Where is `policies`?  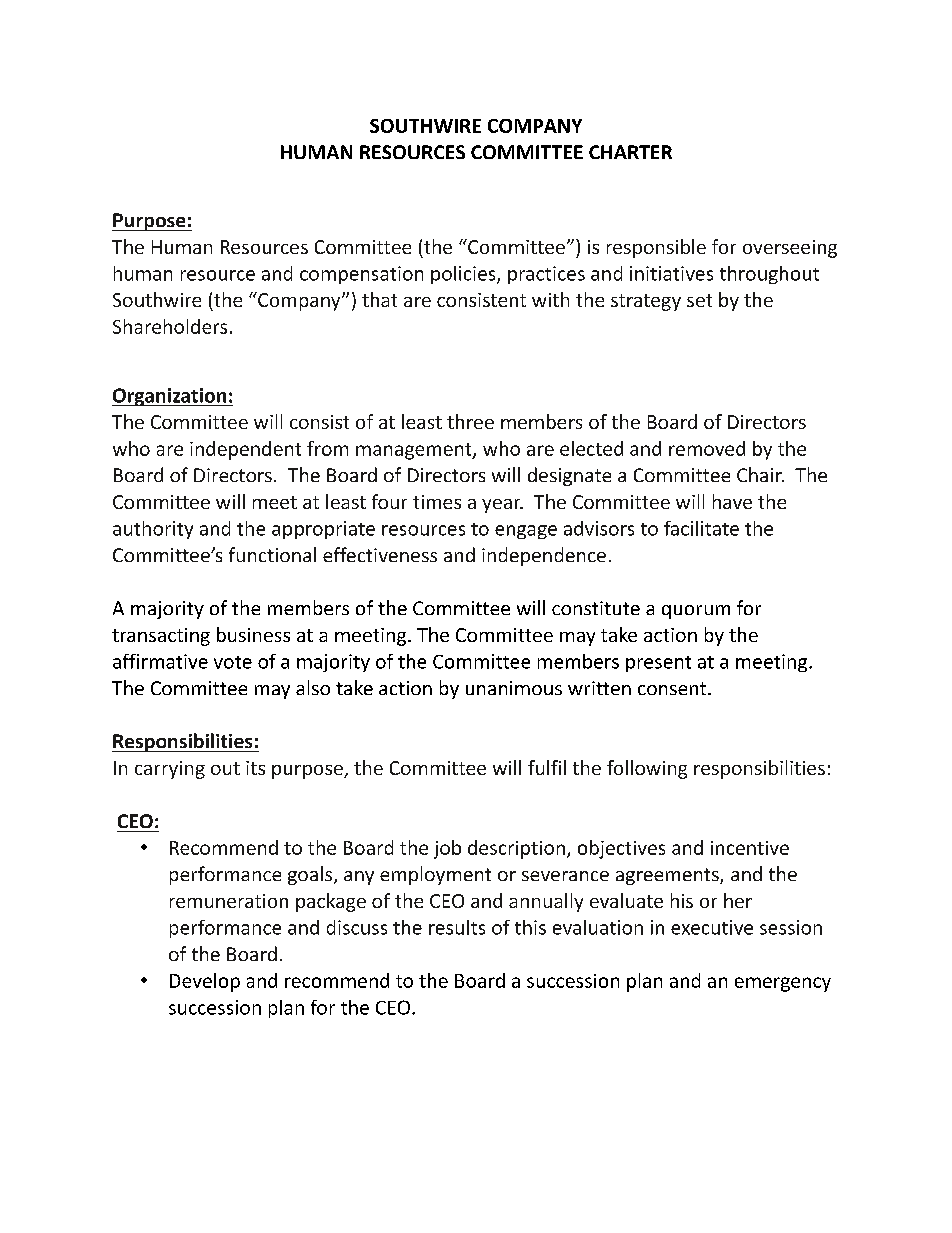
policies is located at coordinates (464, 275).
